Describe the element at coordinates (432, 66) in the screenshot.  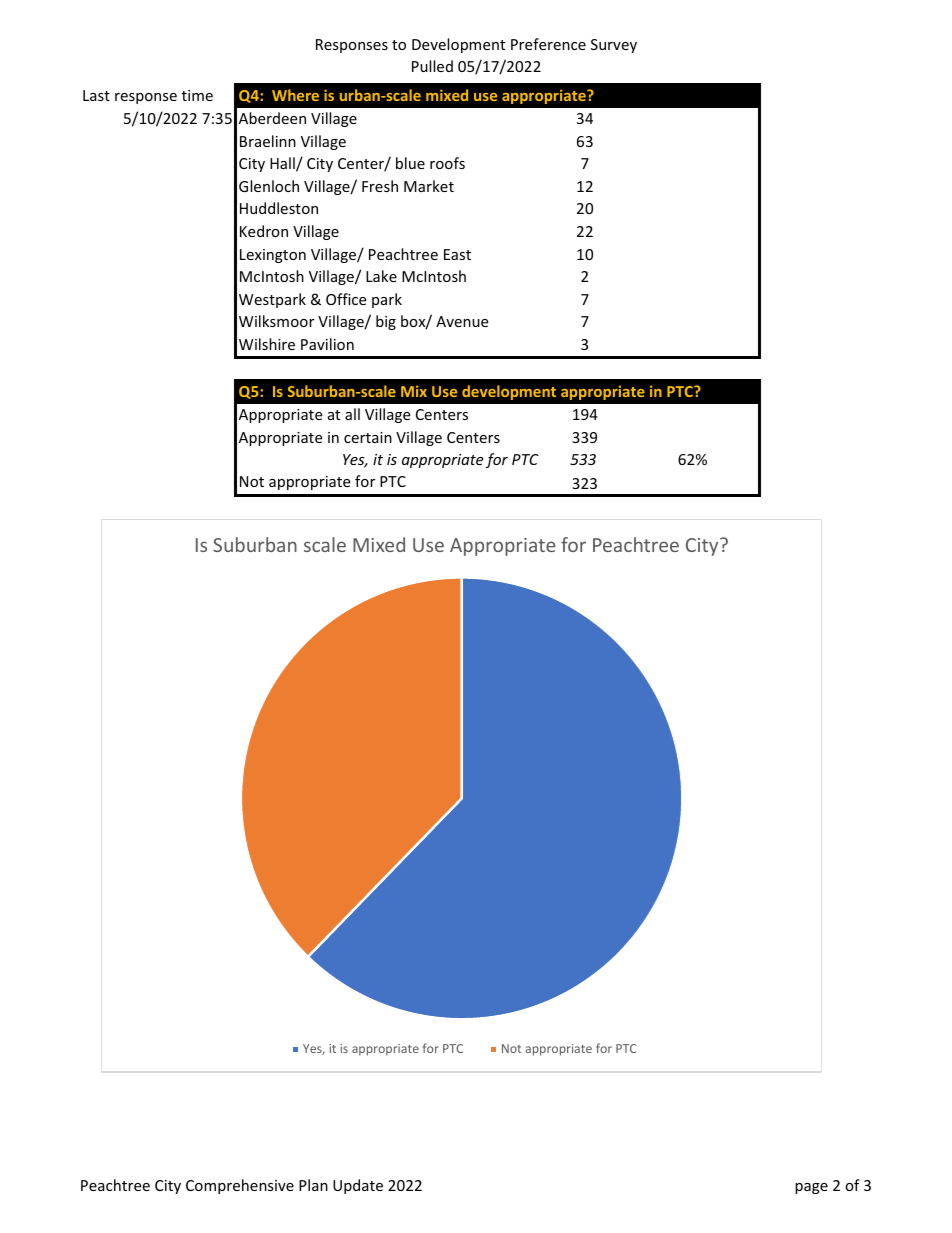
I see `Pulled` at that location.
